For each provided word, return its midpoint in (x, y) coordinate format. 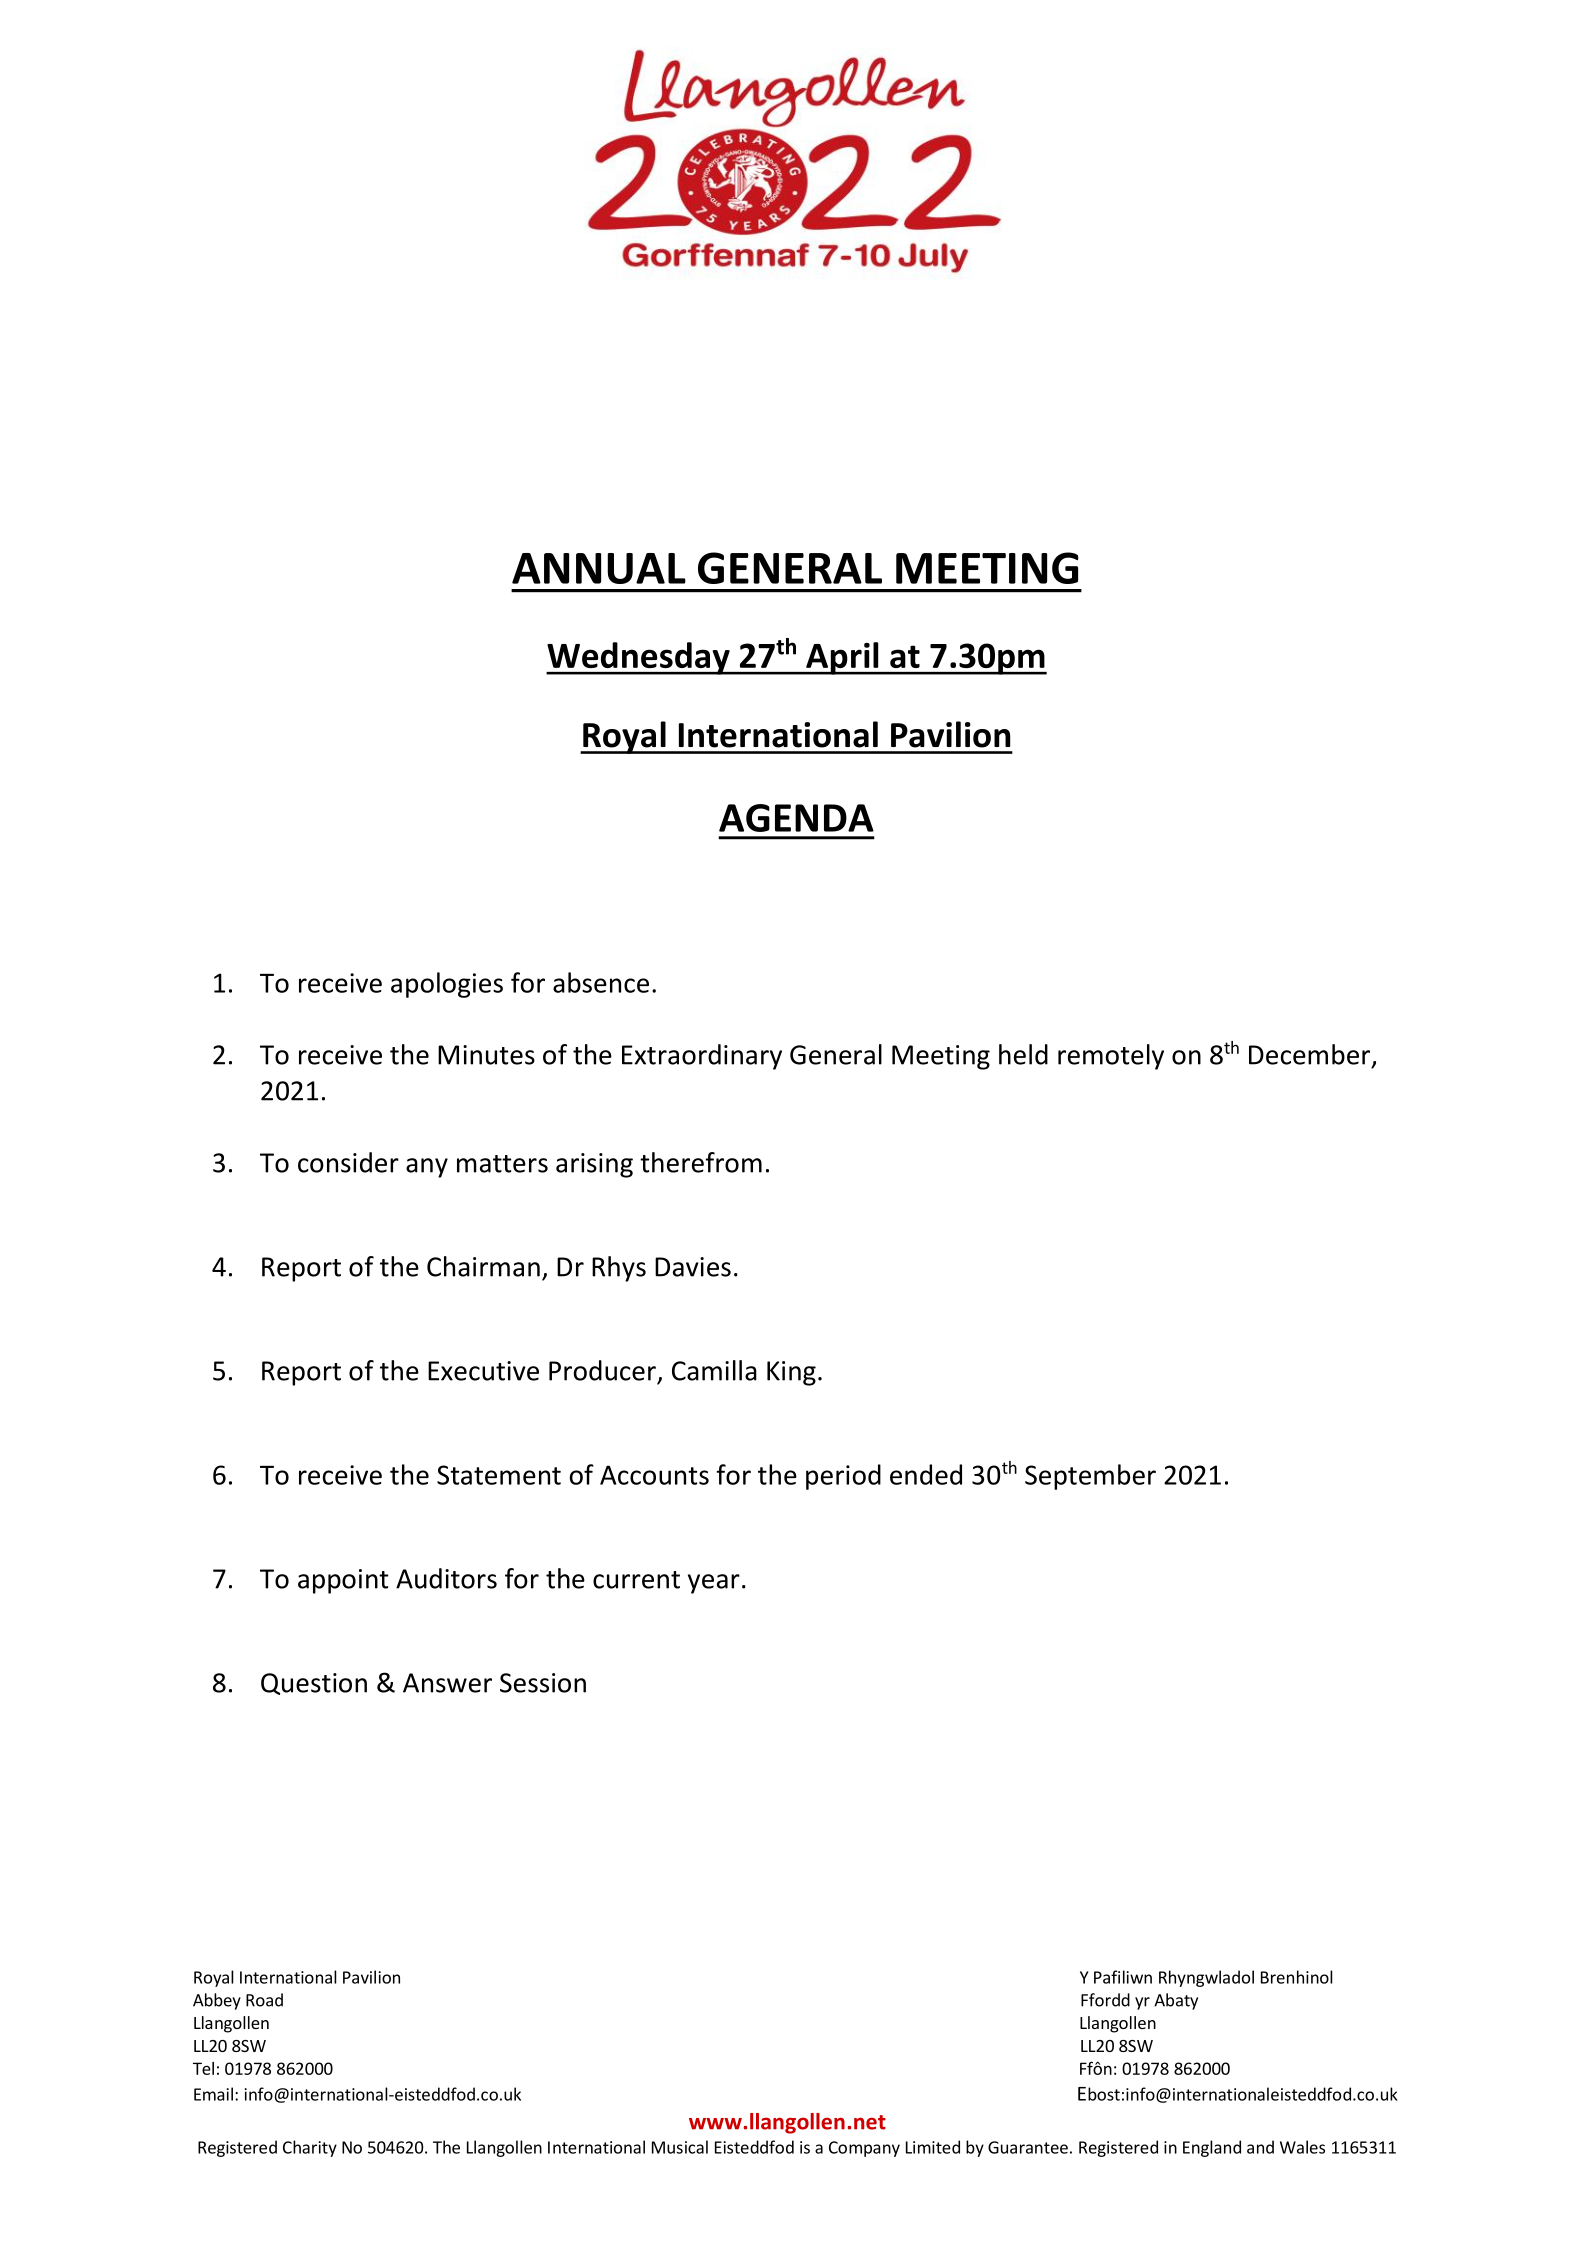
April (842, 658)
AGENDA (796, 818)
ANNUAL (599, 568)
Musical (680, 2147)
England (1212, 2148)
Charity (310, 2148)
